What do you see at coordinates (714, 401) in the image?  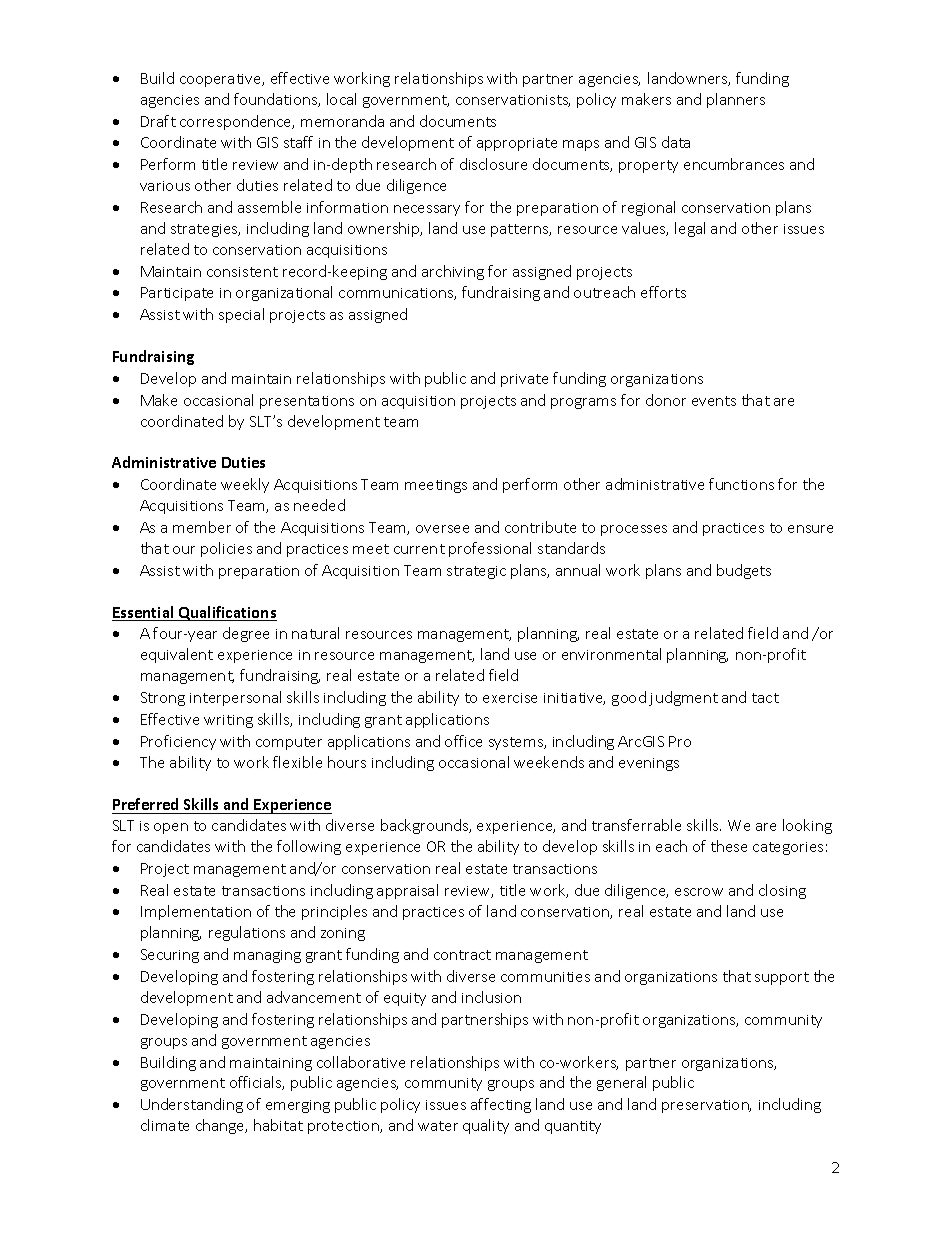 I see `events` at bounding box center [714, 401].
